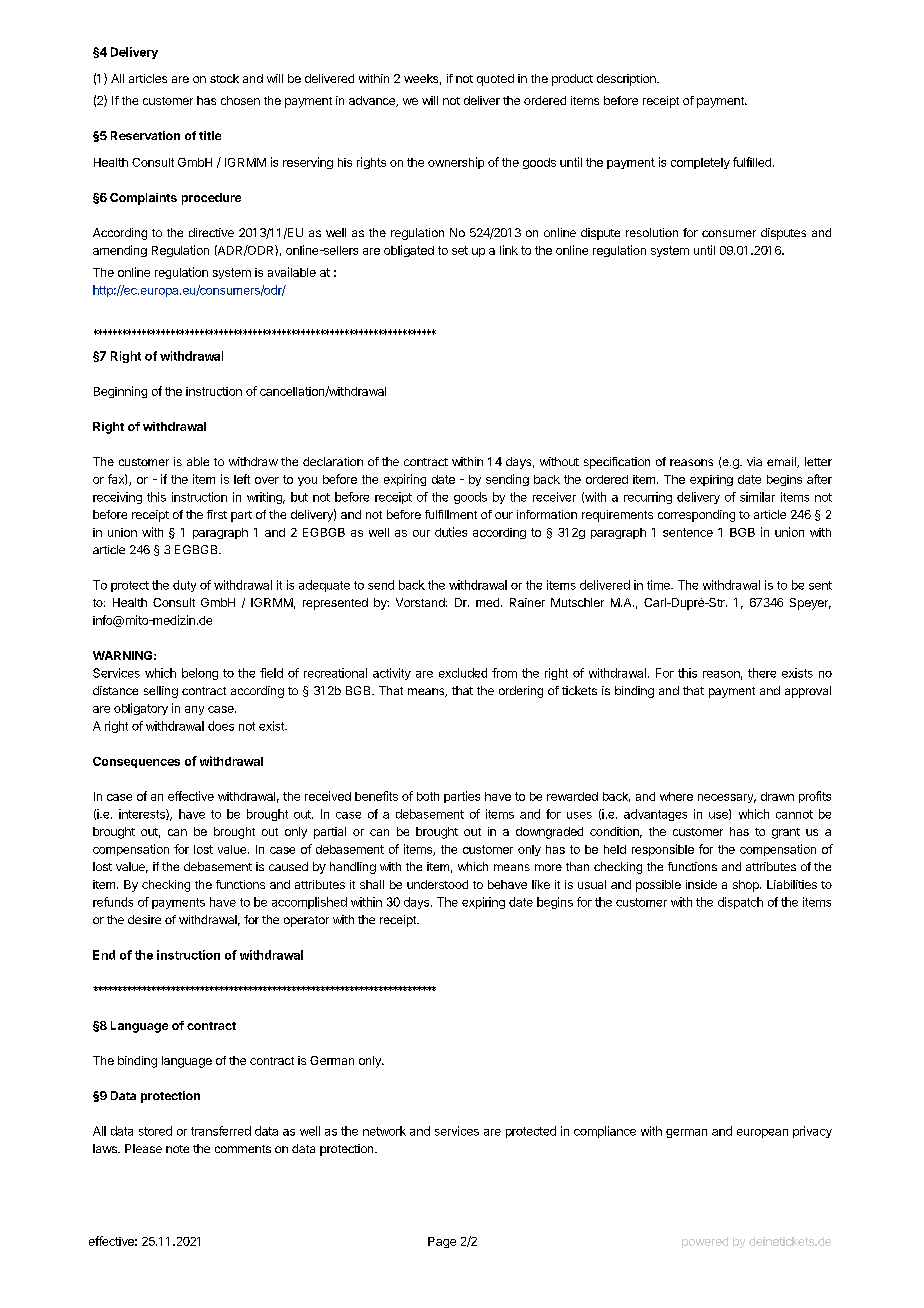  What do you see at coordinates (177, 1149) in the image?
I see `note` at bounding box center [177, 1149].
